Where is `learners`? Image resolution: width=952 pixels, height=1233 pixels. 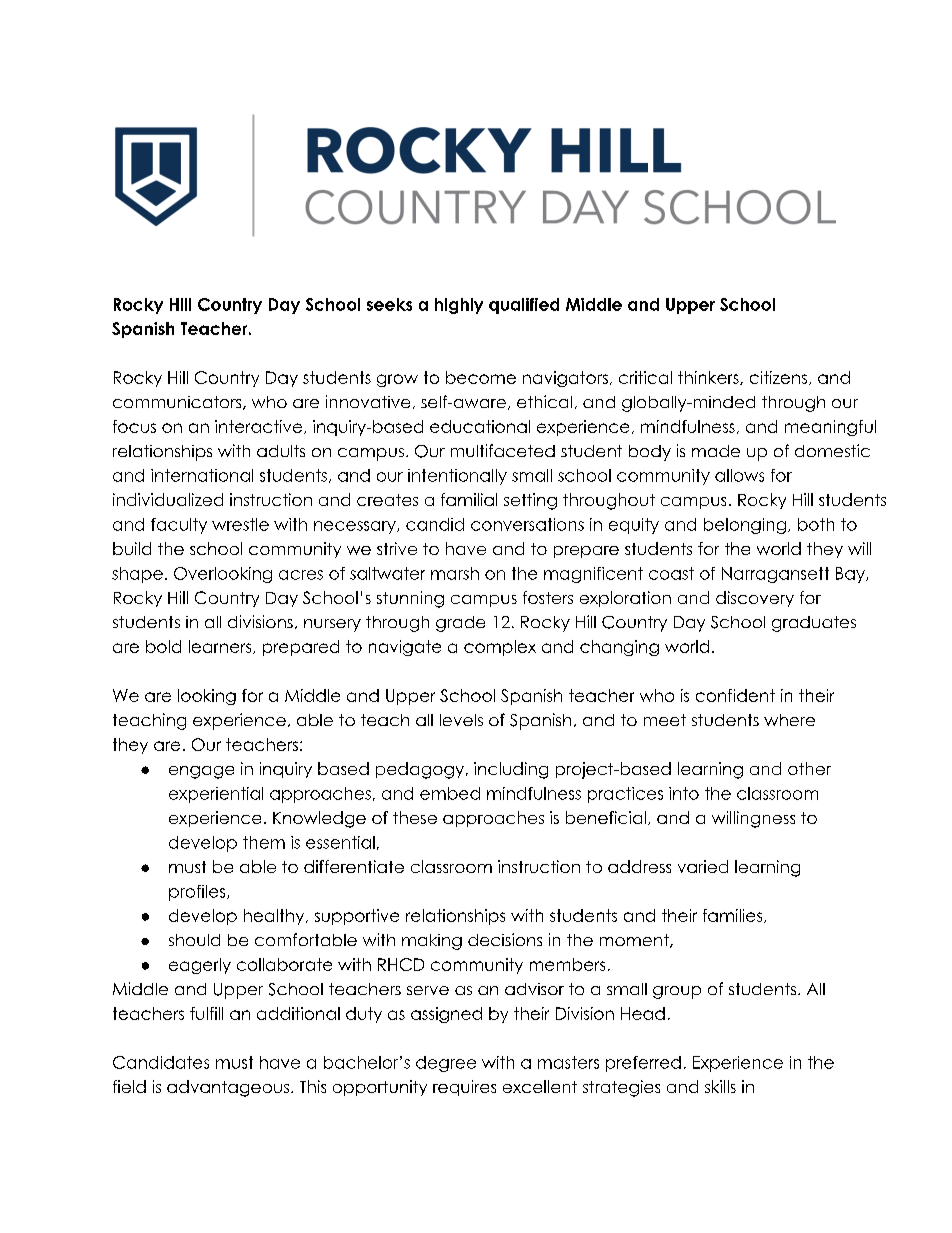
learners is located at coordinates (221, 647).
